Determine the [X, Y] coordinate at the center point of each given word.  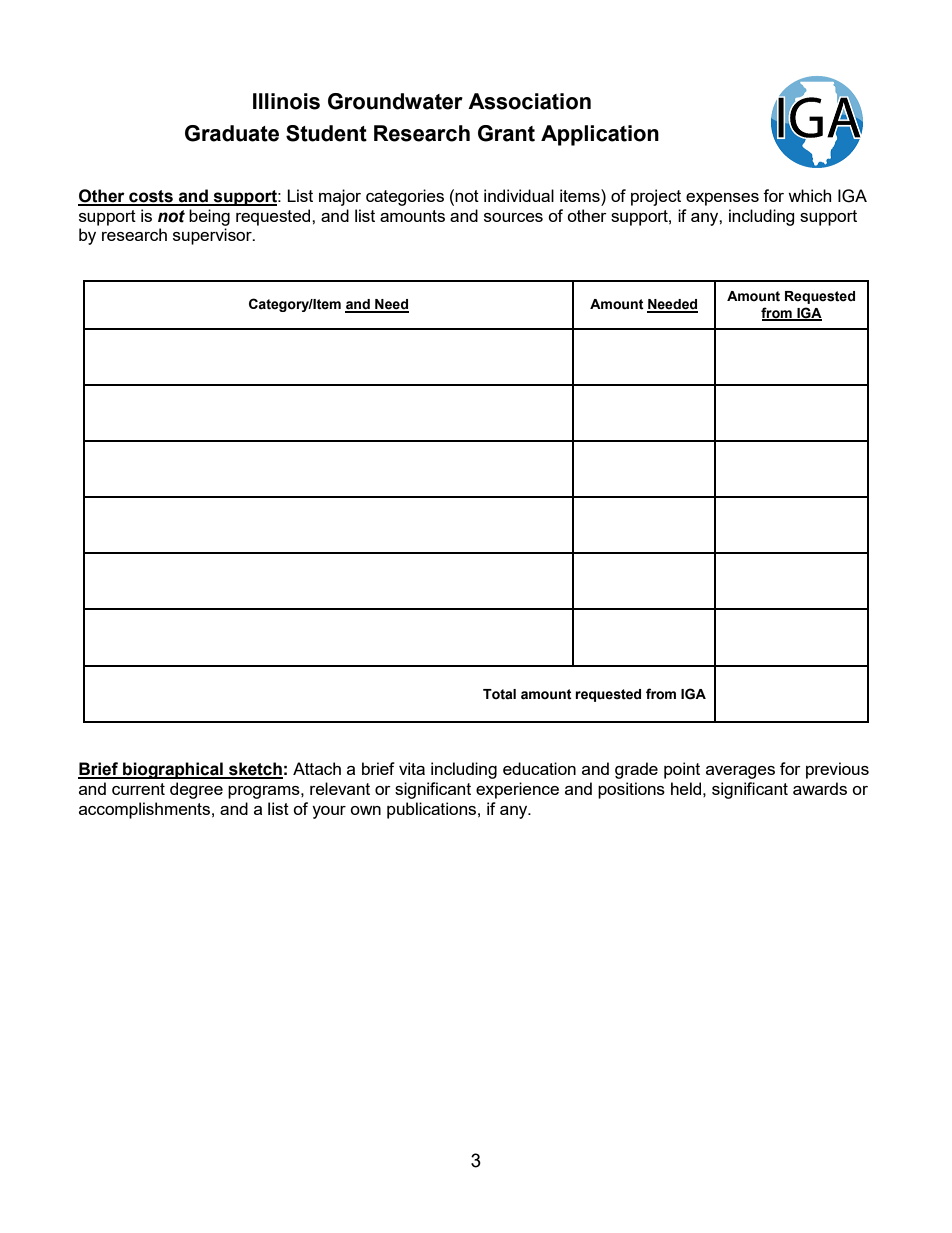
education [539, 768]
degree [196, 790]
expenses [722, 199]
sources [513, 217]
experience [517, 790]
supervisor [213, 236]
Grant [506, 133]
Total [499, 694]
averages [740, 772]
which [809, 195]
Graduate [232, 133]
